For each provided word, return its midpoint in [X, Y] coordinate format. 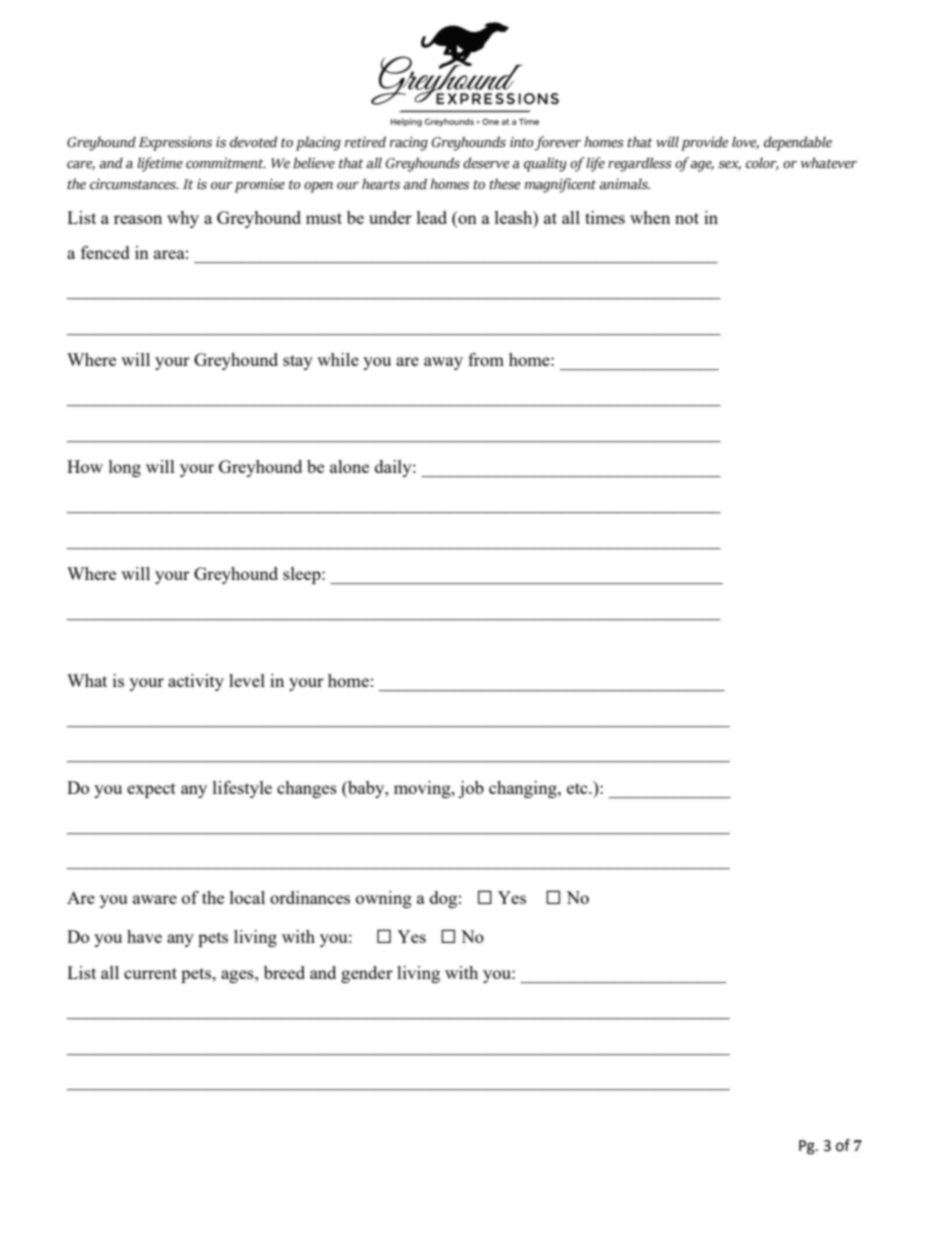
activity [196, 682]
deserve [486, 163]
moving [423, 789]
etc [578, 788]
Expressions [175, 144]
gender [367, 974]
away [443, 363]
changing [524, 789]
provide [704, 143]
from [486, 359]
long [125, 468]
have [144, 936]
